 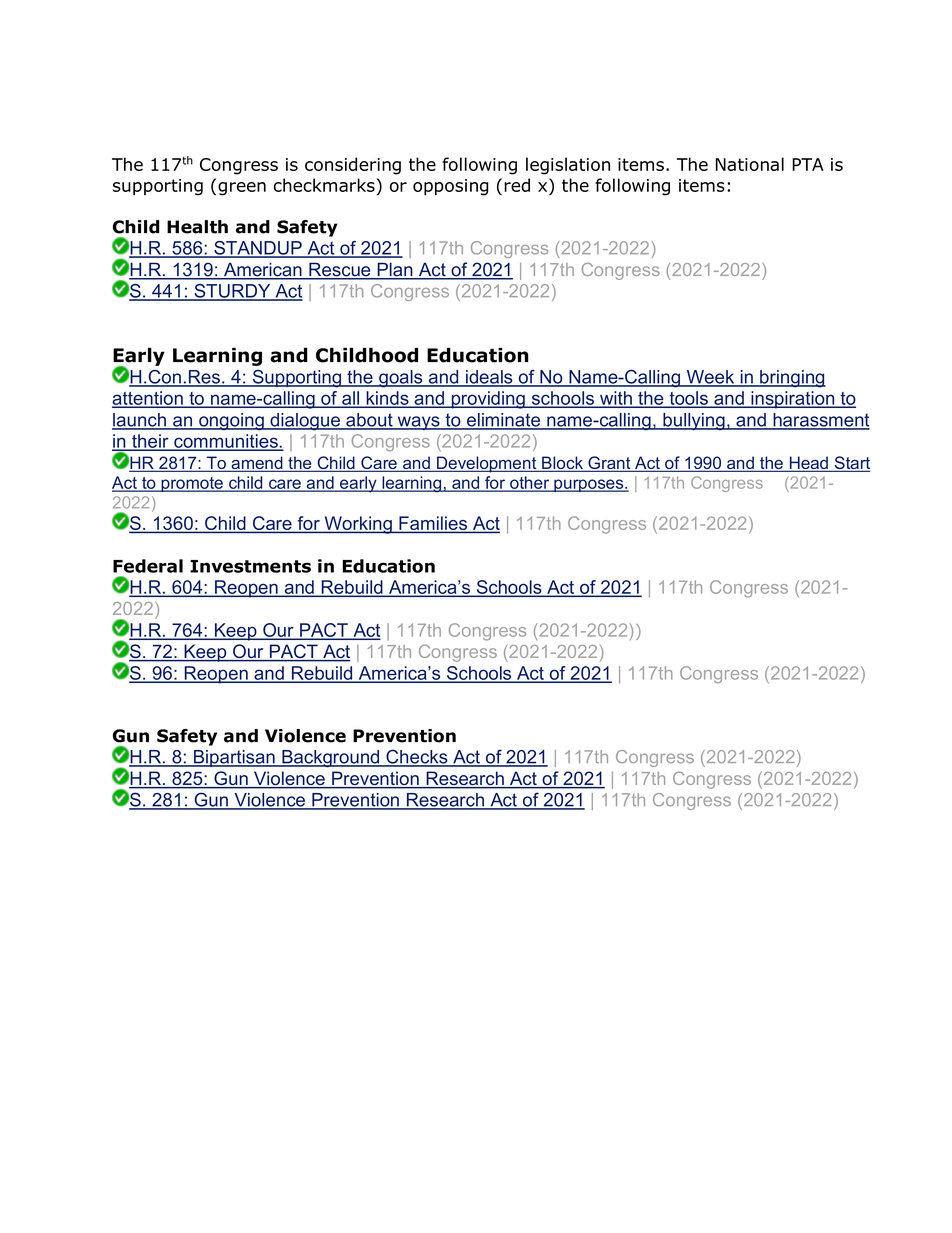 What do you see at coordinates (750, 164) in the screenshot?
I see `National` at bounding box center [750, 164].
